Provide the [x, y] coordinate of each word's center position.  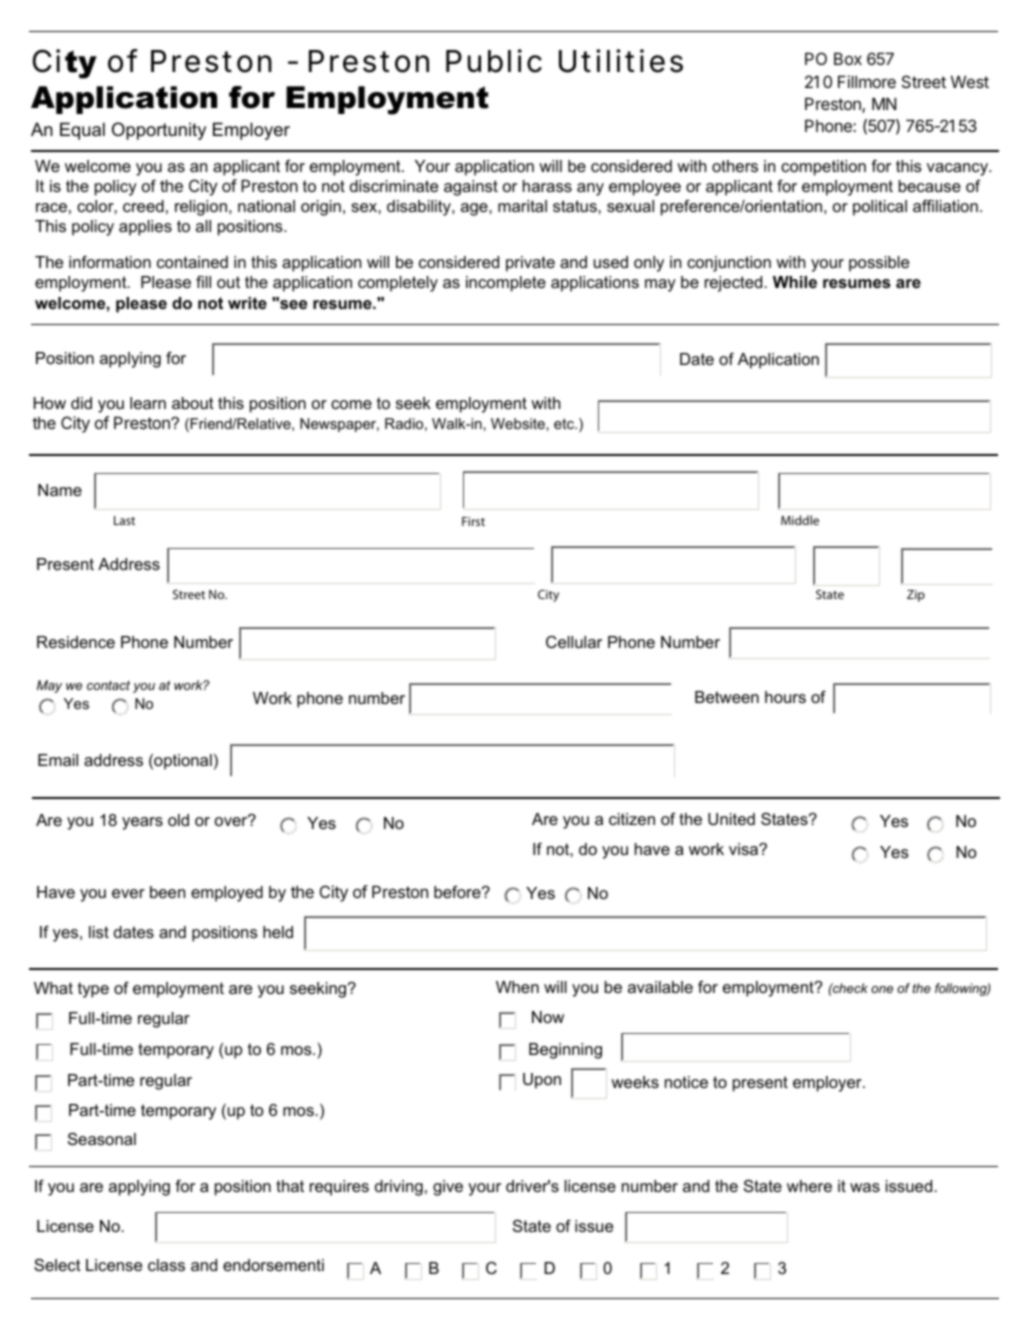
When [517, 987]
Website [518, 423]
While [795, 282]
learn [148, 403]
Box [848, 58]
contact [108, 685]
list [99, 932]
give [448, 1188]
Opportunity [159, 131]
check [849, 988]
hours [785, 697]
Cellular [574, 642]
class [166, 1265]
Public [494, 61]
